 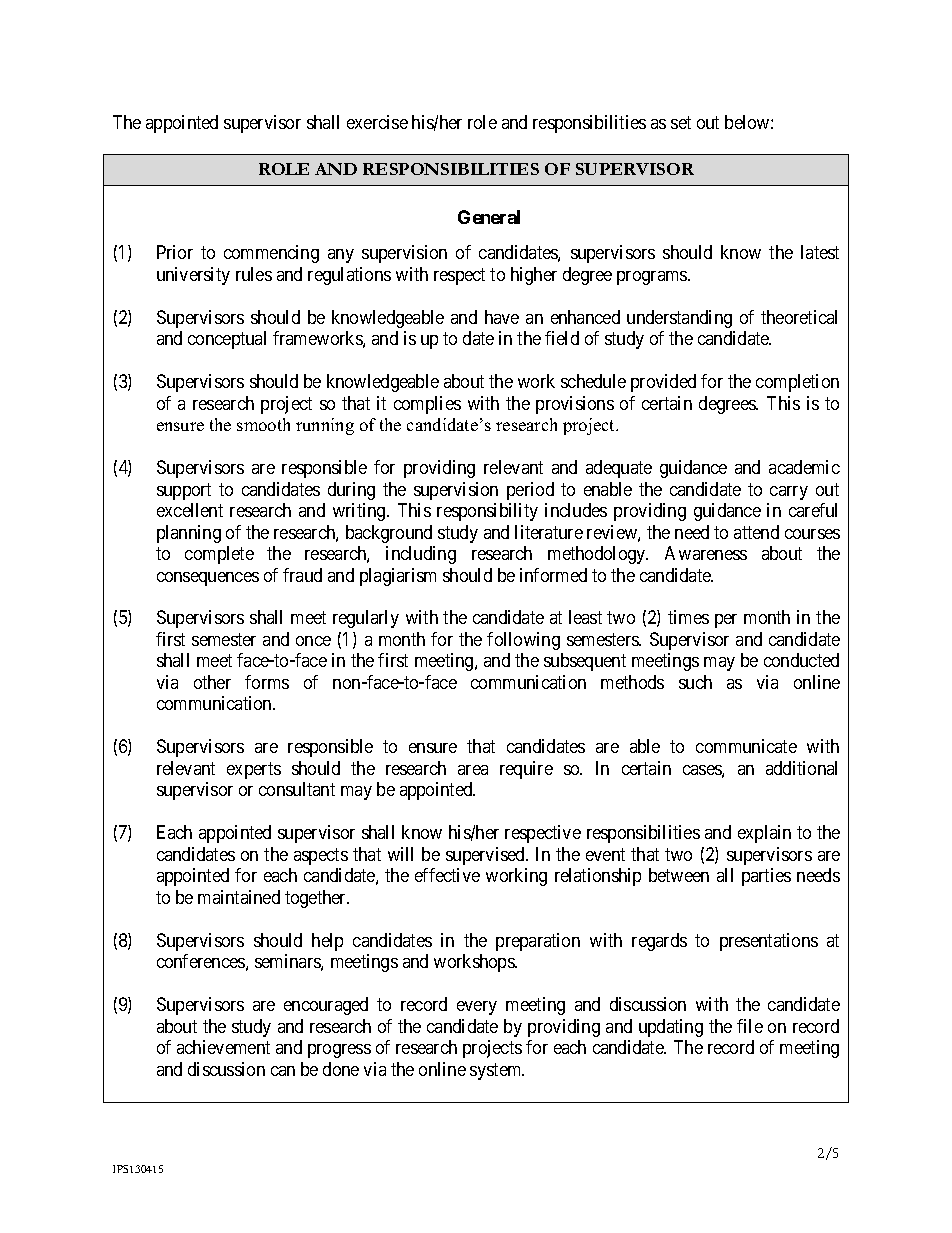 What do you see at coordinates (223, 1047) in the page?
I see `achievement` at bounding box center [223, 1047].
